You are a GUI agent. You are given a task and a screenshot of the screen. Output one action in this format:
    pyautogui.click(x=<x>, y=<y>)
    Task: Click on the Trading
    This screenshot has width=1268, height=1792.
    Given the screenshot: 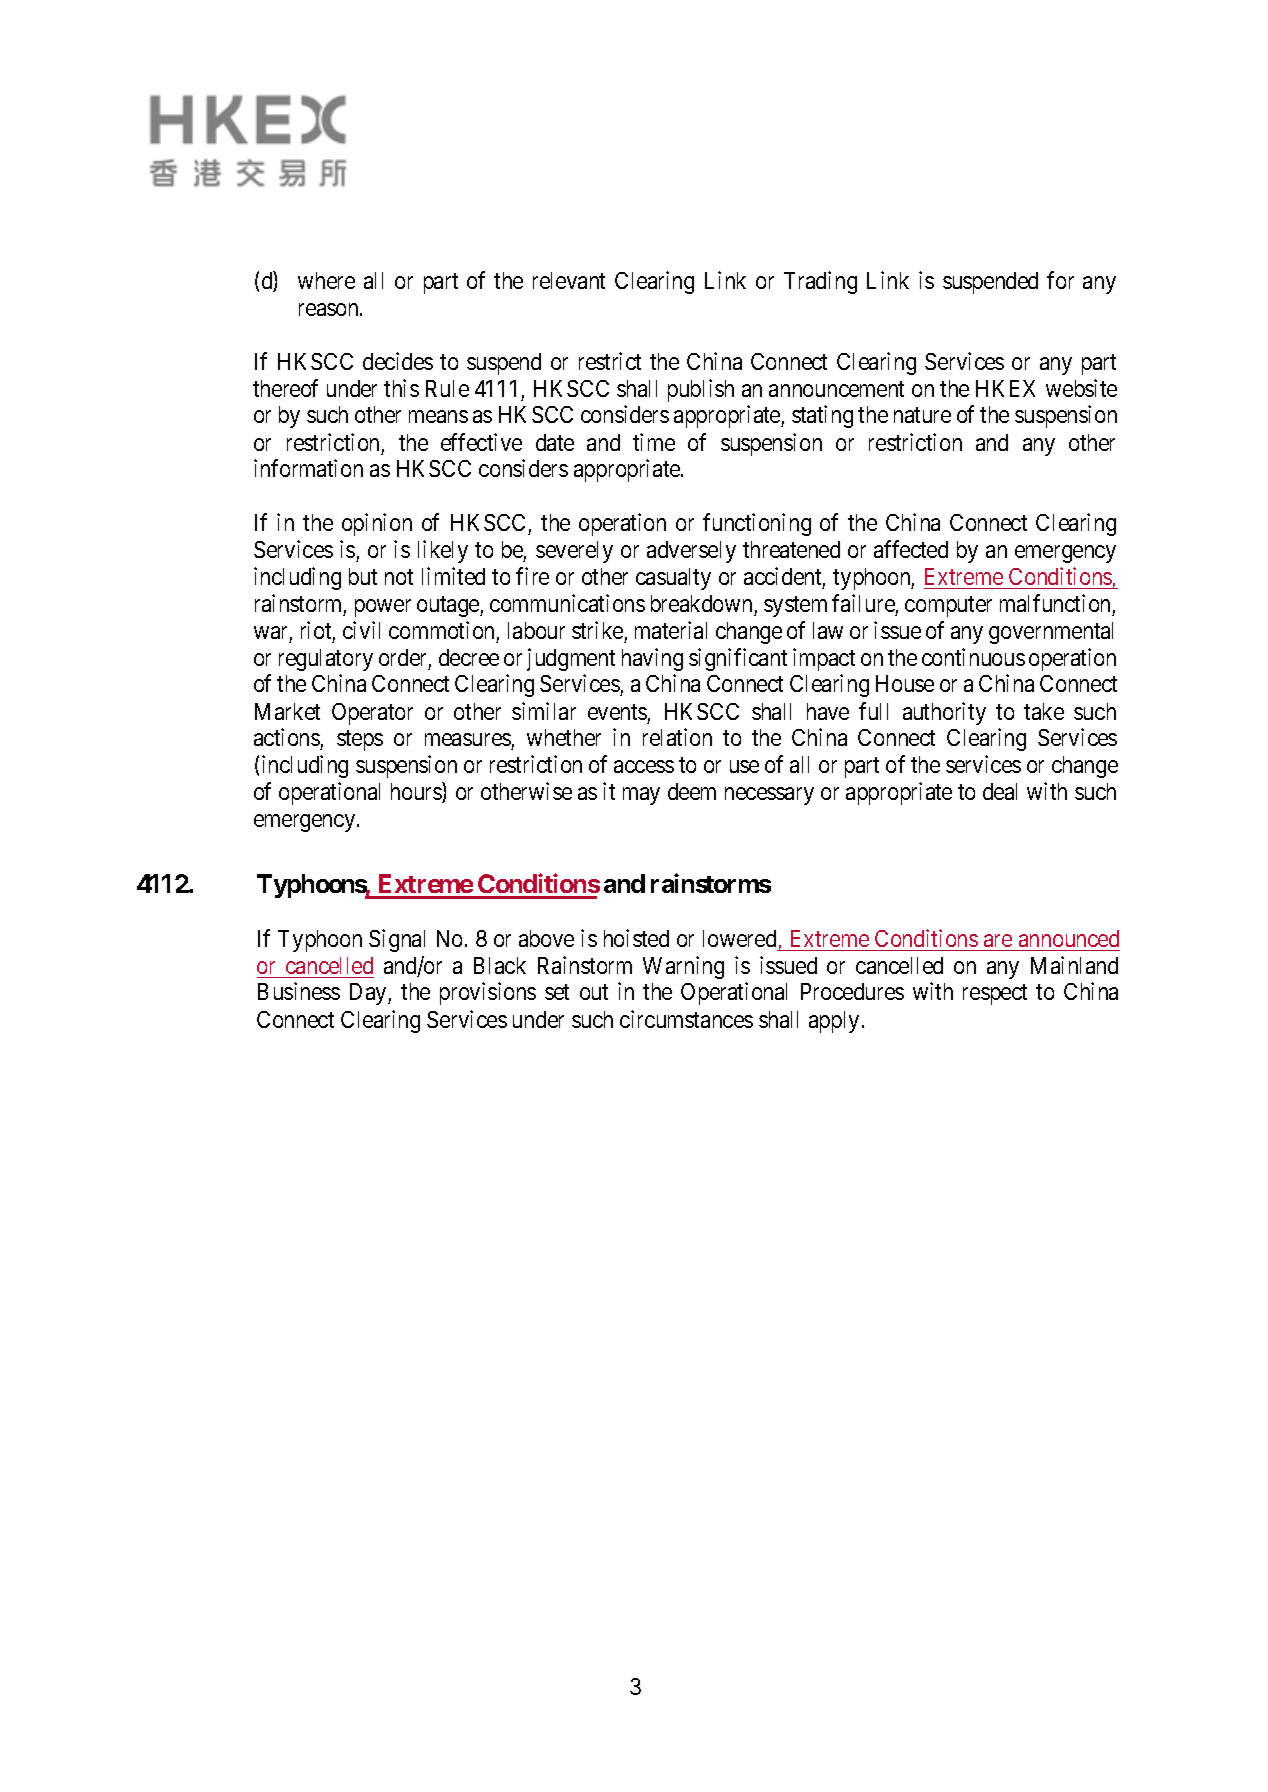 What is the action you would take?
    pyautogui.click(x=820, y=282)
